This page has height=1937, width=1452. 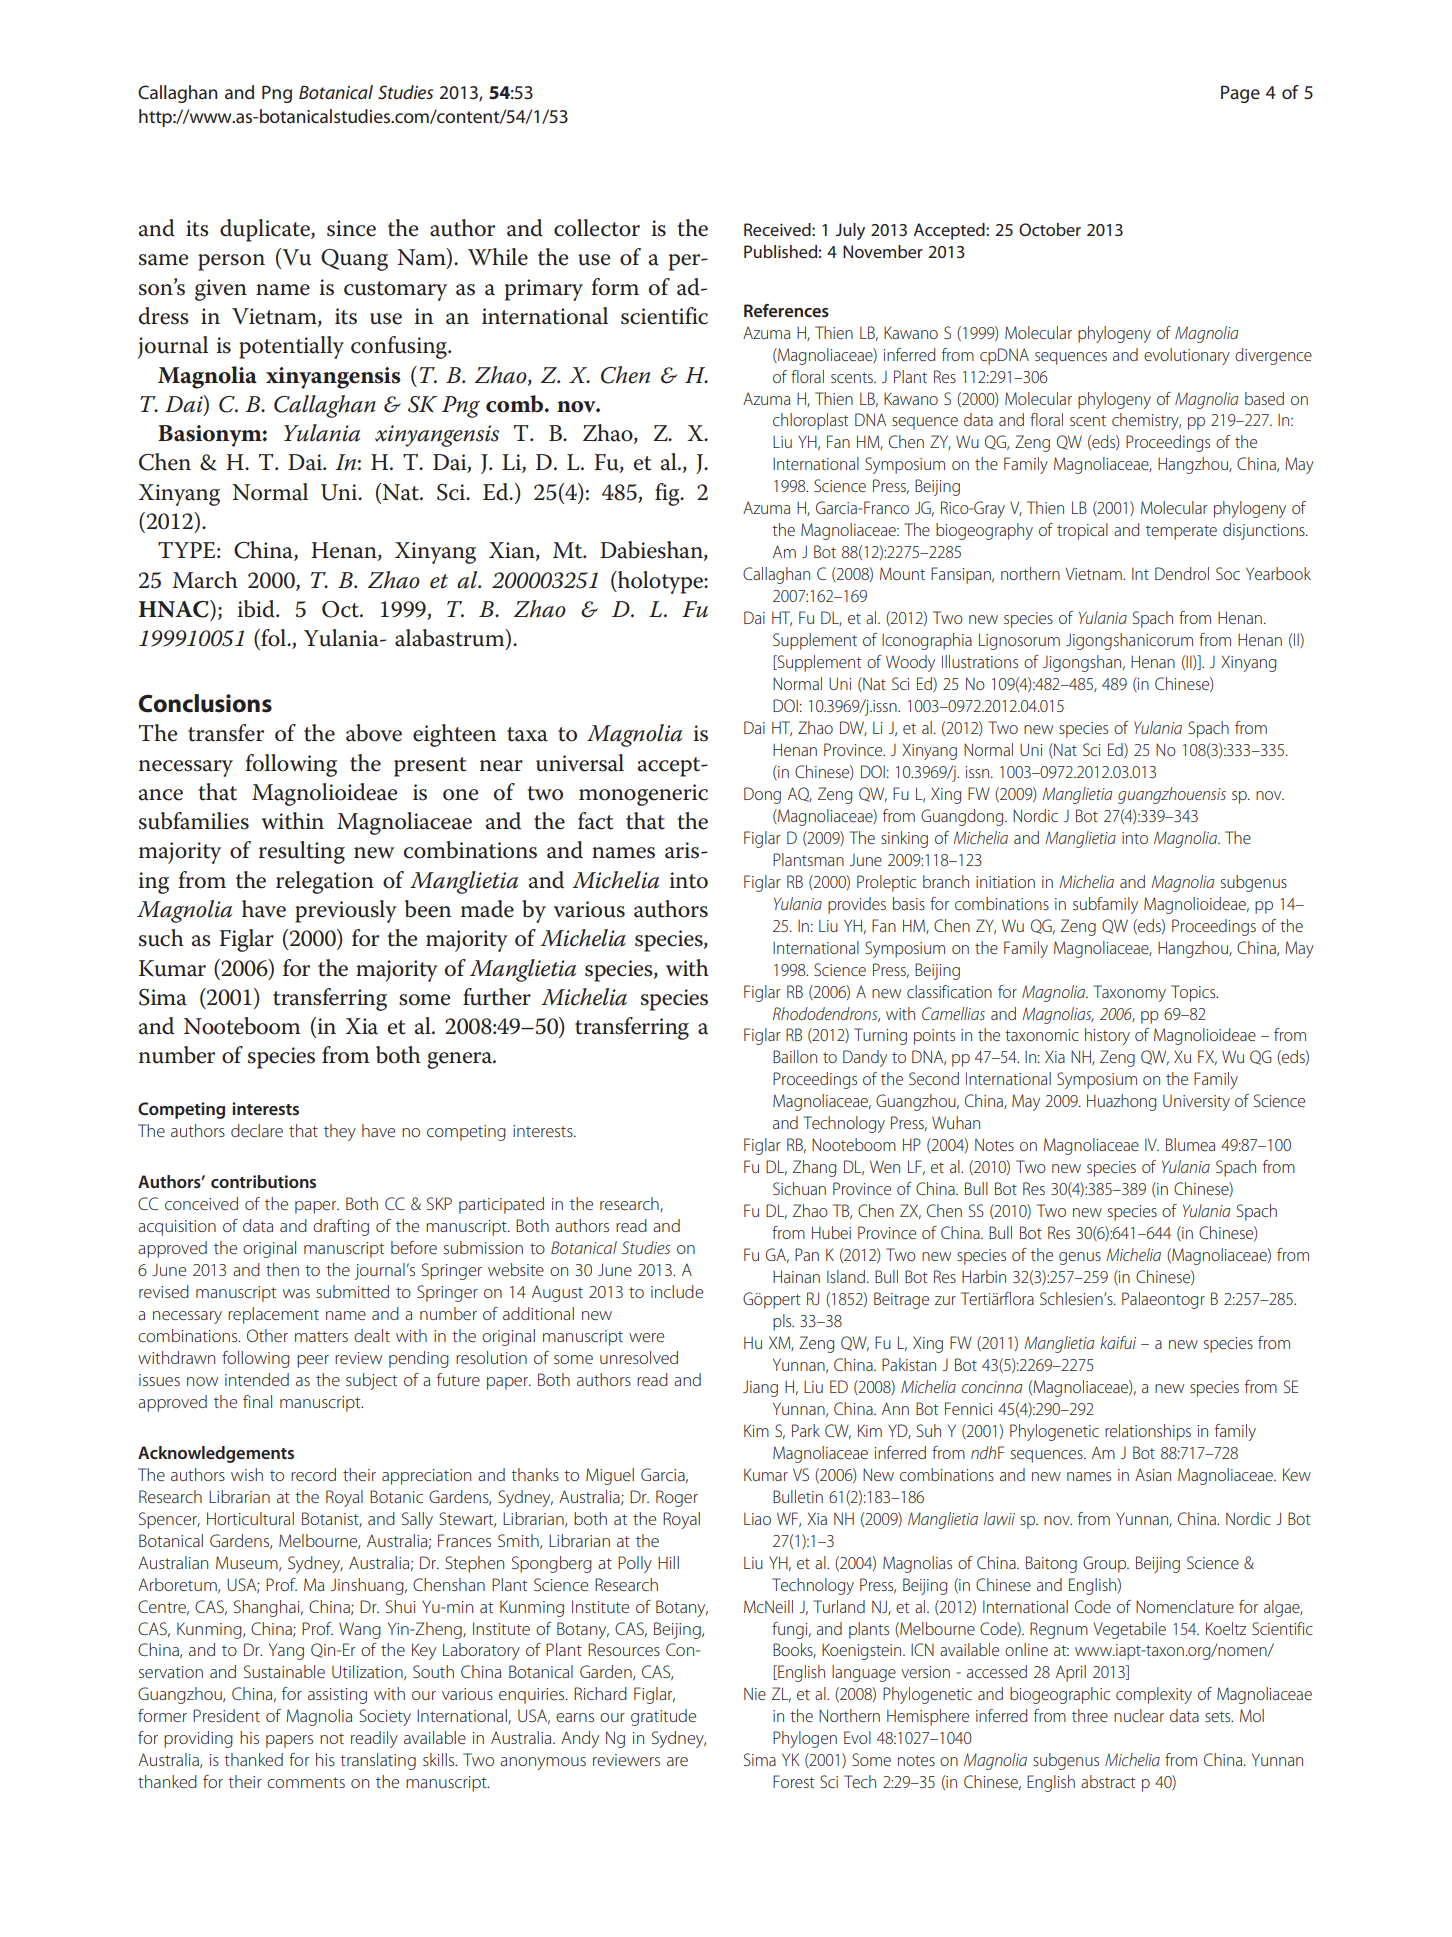 What do you see at coordinates (1240, 94) in the page?
I see `Page` at bounding box center [1240, 94].
